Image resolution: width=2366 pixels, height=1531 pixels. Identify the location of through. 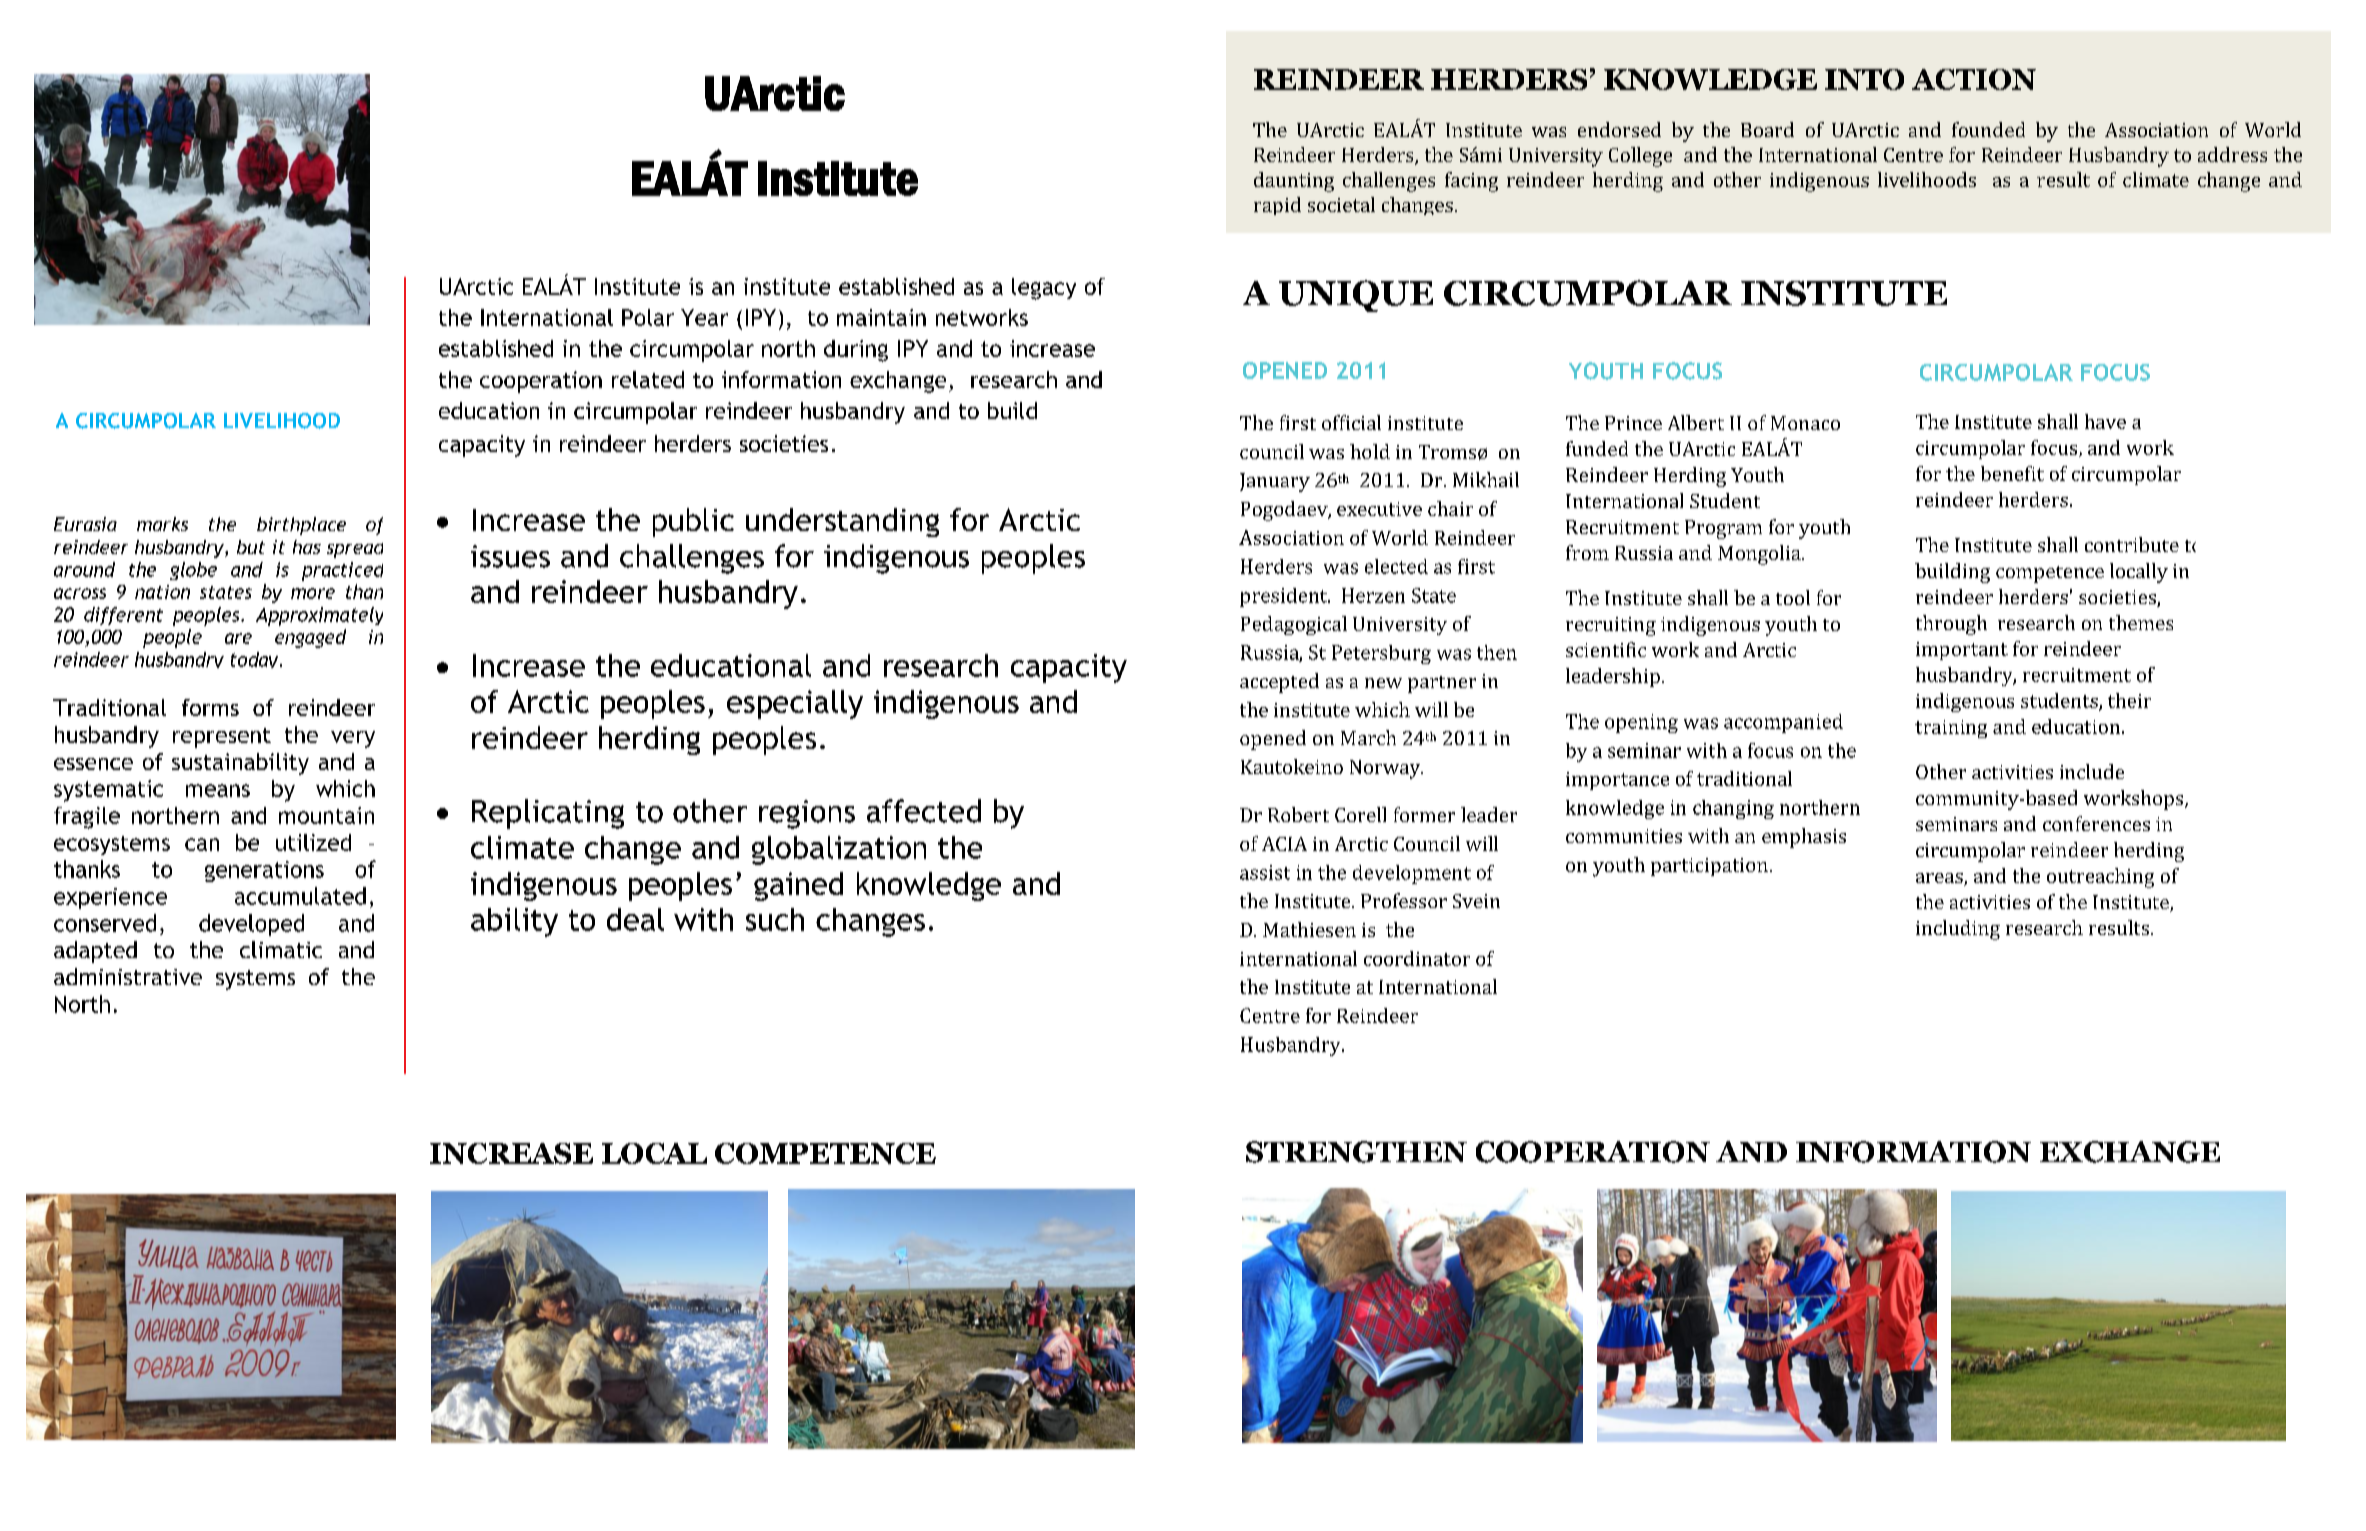
(1951, 625).
